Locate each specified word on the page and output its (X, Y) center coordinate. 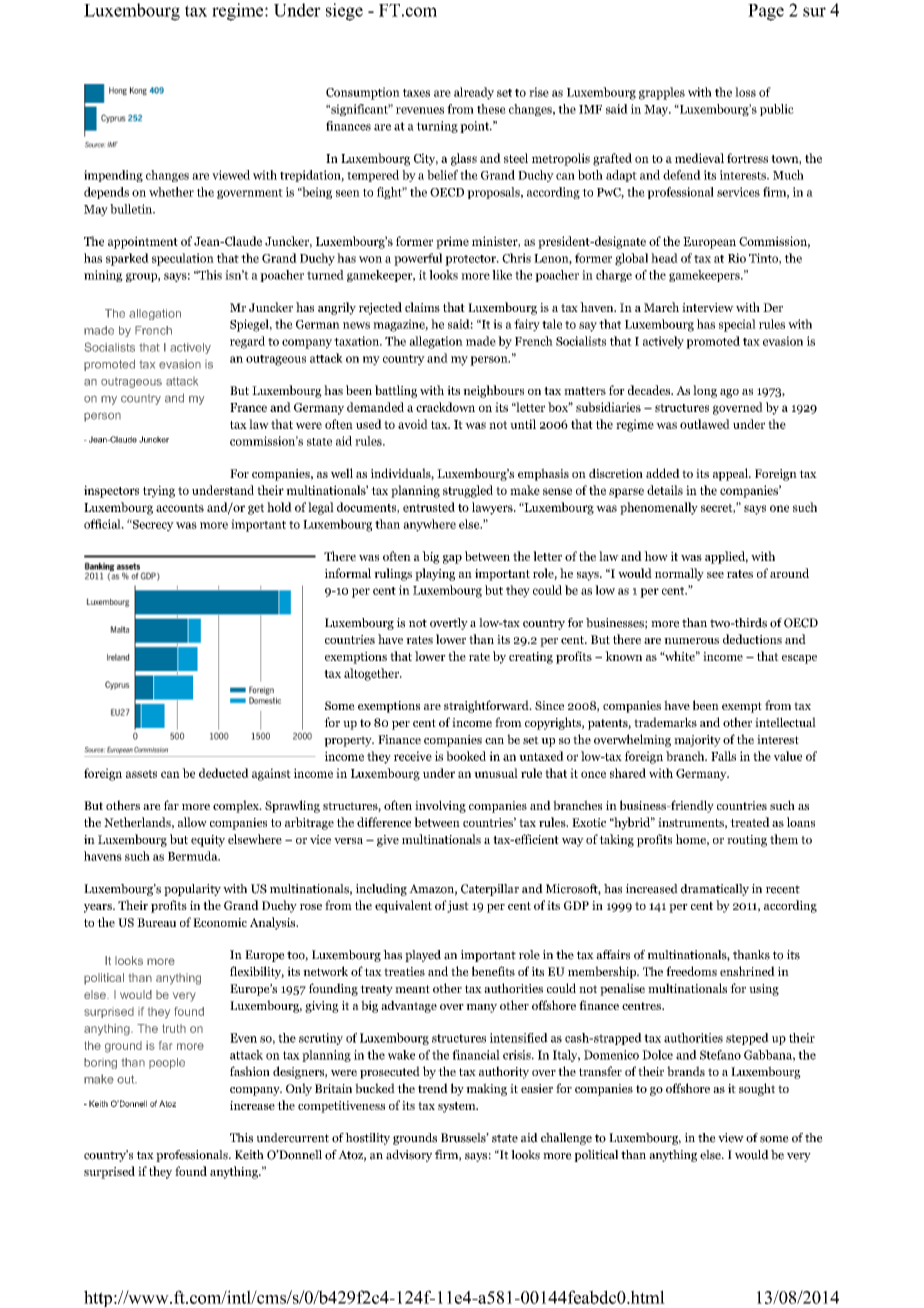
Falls (723, 756)
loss (745, 92)
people (167, 1063)
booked (466, 756)
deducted (224, 773)
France (248, 407)
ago (729, 393)
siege (344, 12)
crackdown (445, 407)
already (474, 93)
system (458, 1107)
